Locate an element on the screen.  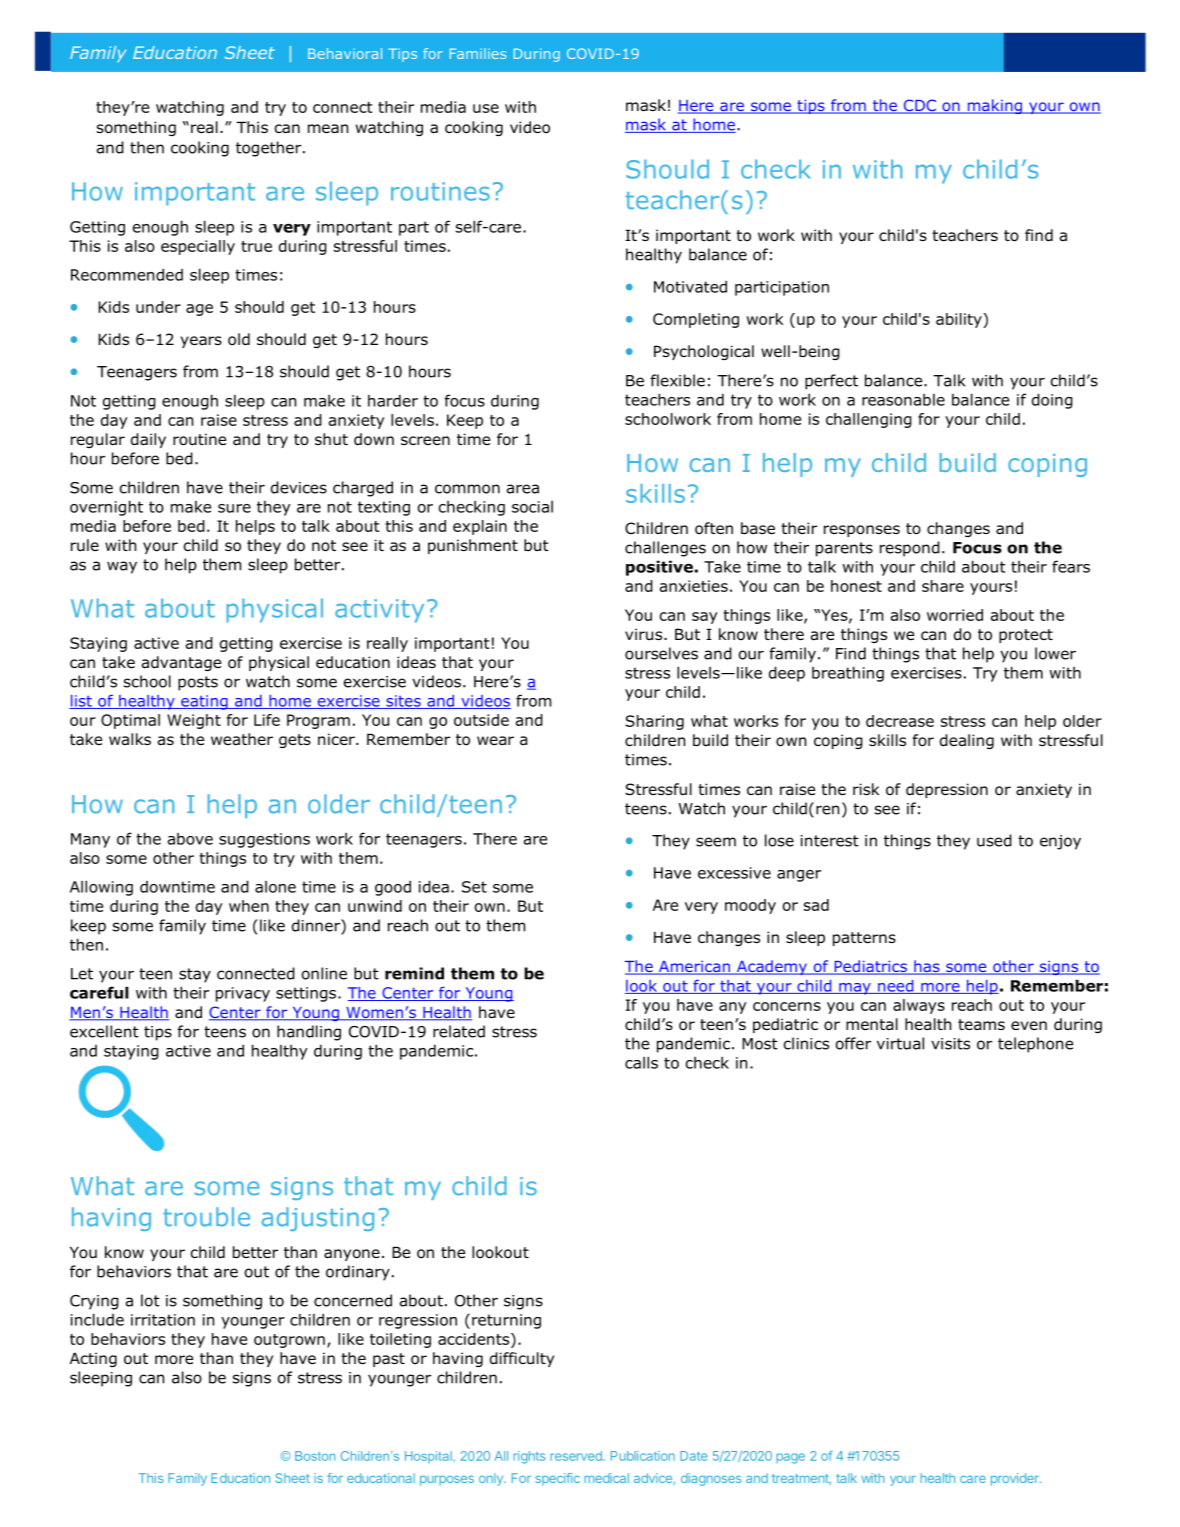
reserved is located at coordinates (577, 1456).
